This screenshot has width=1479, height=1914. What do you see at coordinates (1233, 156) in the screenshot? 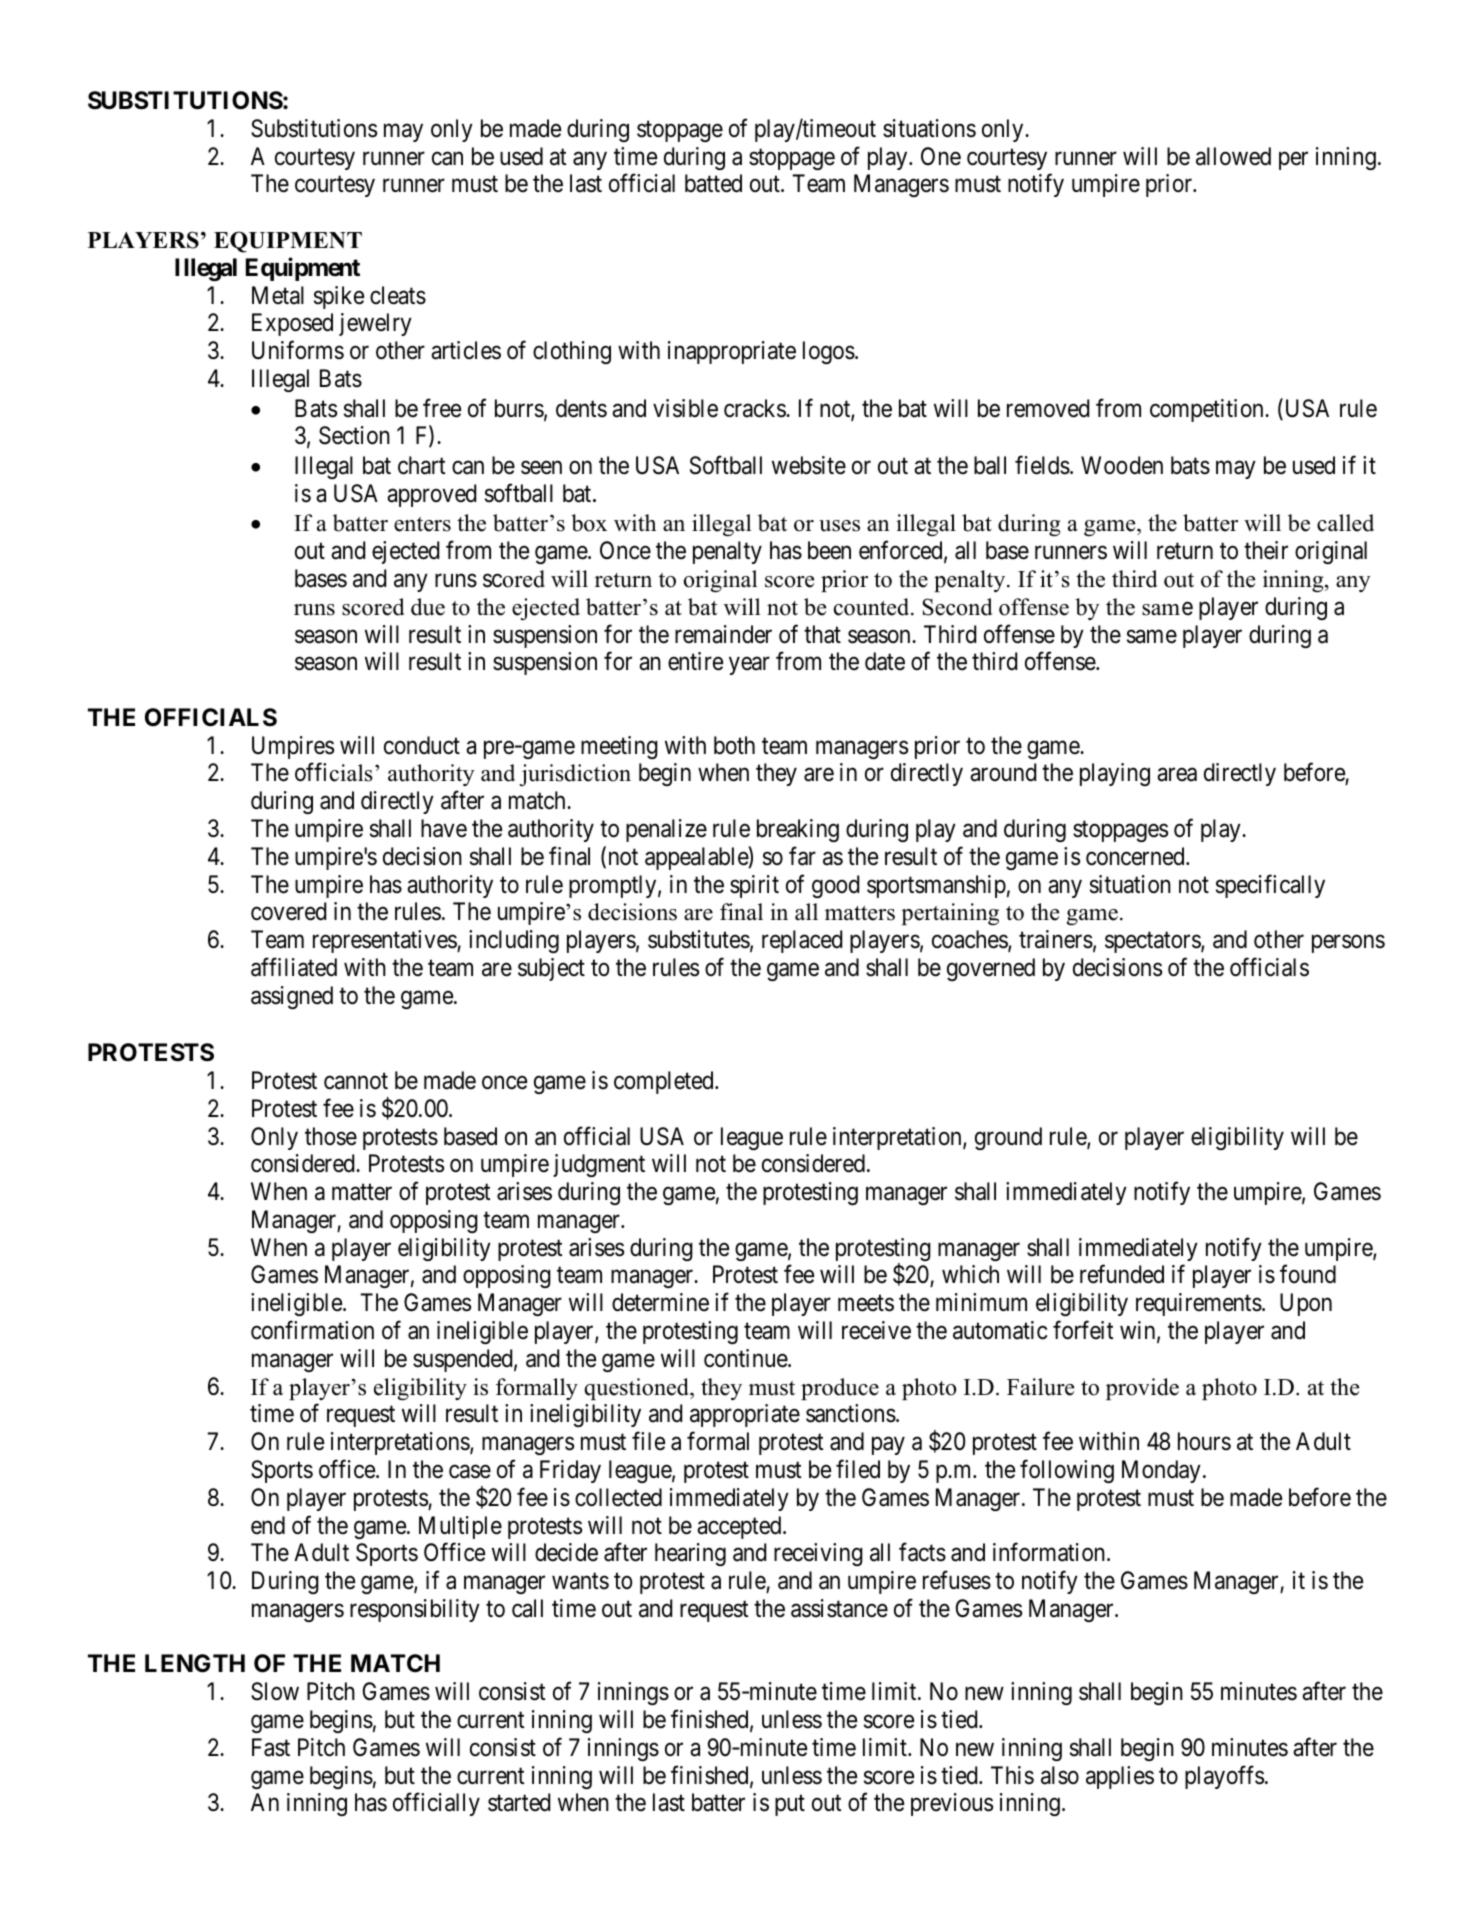
I see `allowed` at bounding box center [1233, 156].
